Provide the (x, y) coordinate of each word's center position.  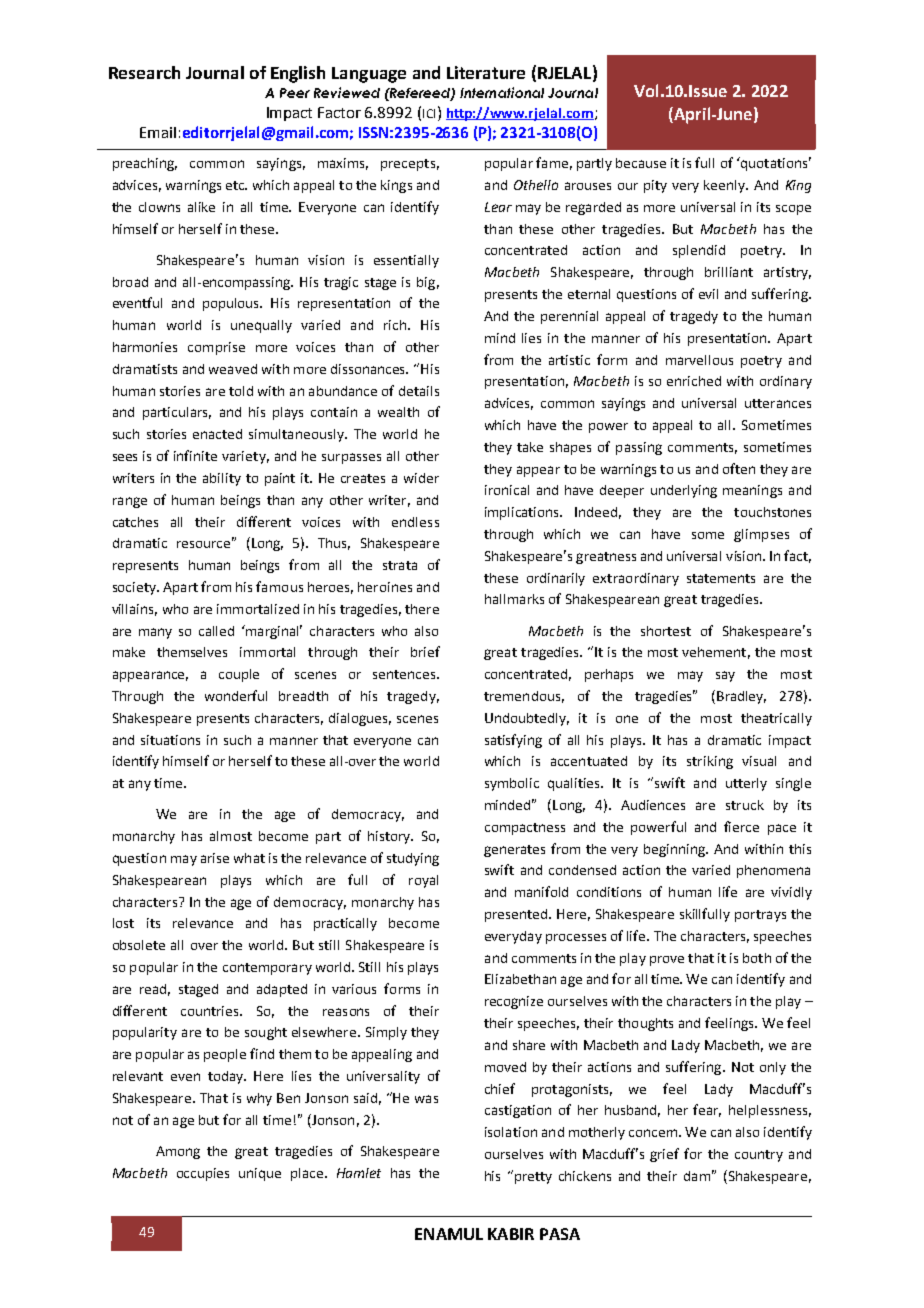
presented (517, 915)
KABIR (511, 1234)
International (502, 92)
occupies (203, 1174)
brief (425, 651)
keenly (726, 186)
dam (697, 1176)
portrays (760, 916)
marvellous (699, 360)
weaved (233, 369)
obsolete (139, 945)
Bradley (741, 697)
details (419, 391)
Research (144, 72)
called (216, 631)
